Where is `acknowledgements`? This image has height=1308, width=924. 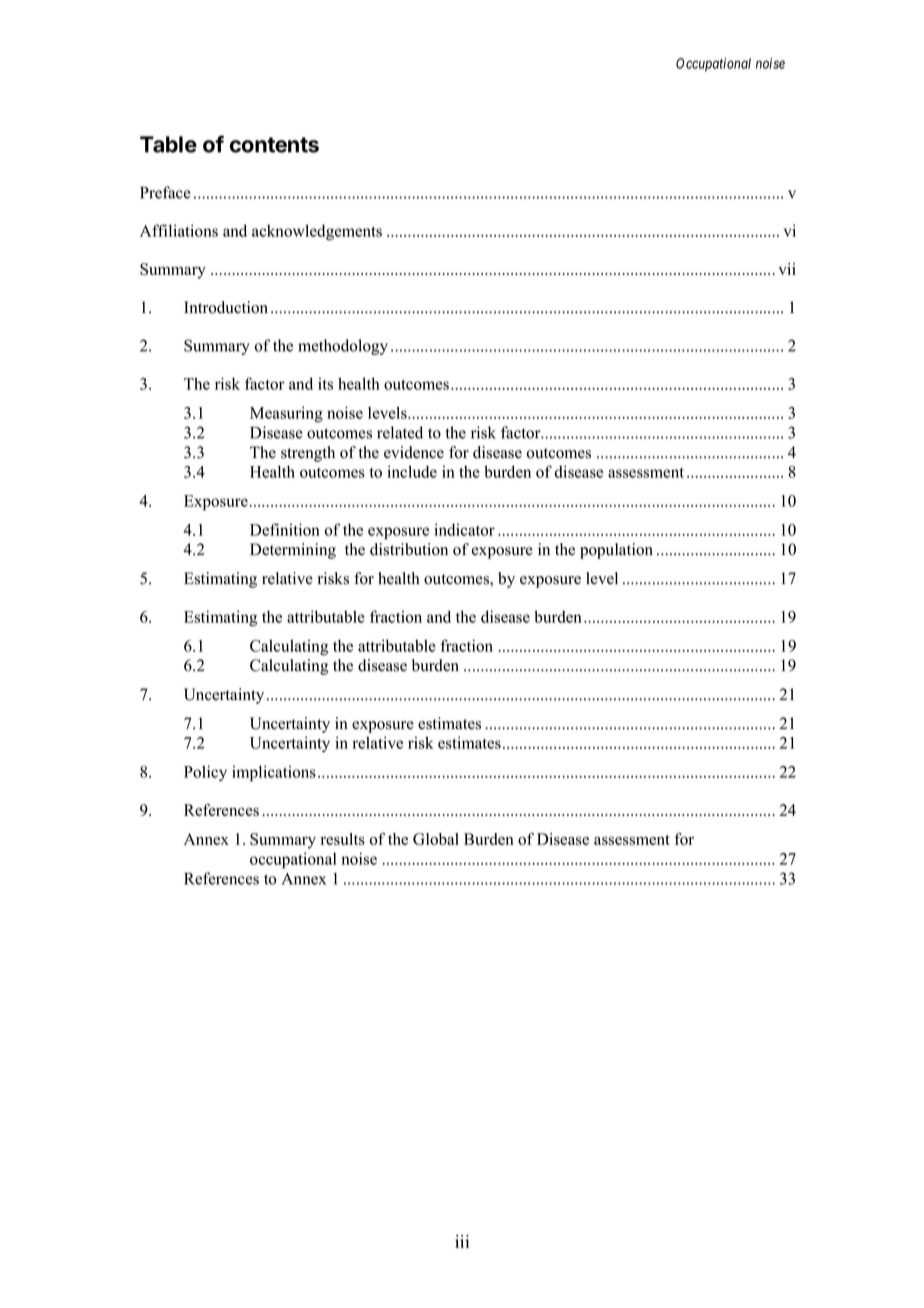
acknowledgements is located at coordinates (317, 232).
